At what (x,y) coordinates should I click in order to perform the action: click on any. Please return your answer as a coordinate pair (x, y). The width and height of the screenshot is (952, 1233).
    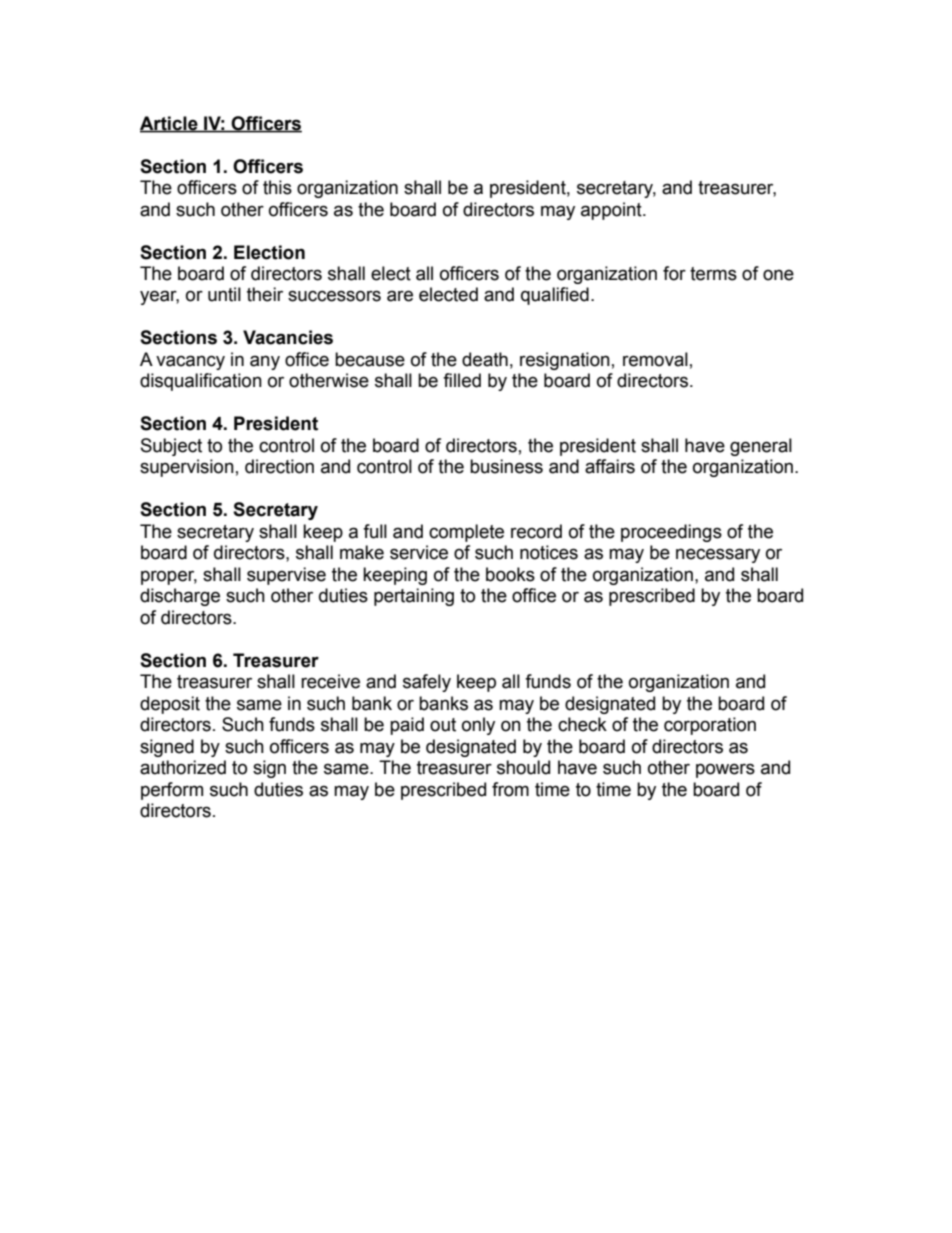
    Looking at the image, I should click on (265, 362).
